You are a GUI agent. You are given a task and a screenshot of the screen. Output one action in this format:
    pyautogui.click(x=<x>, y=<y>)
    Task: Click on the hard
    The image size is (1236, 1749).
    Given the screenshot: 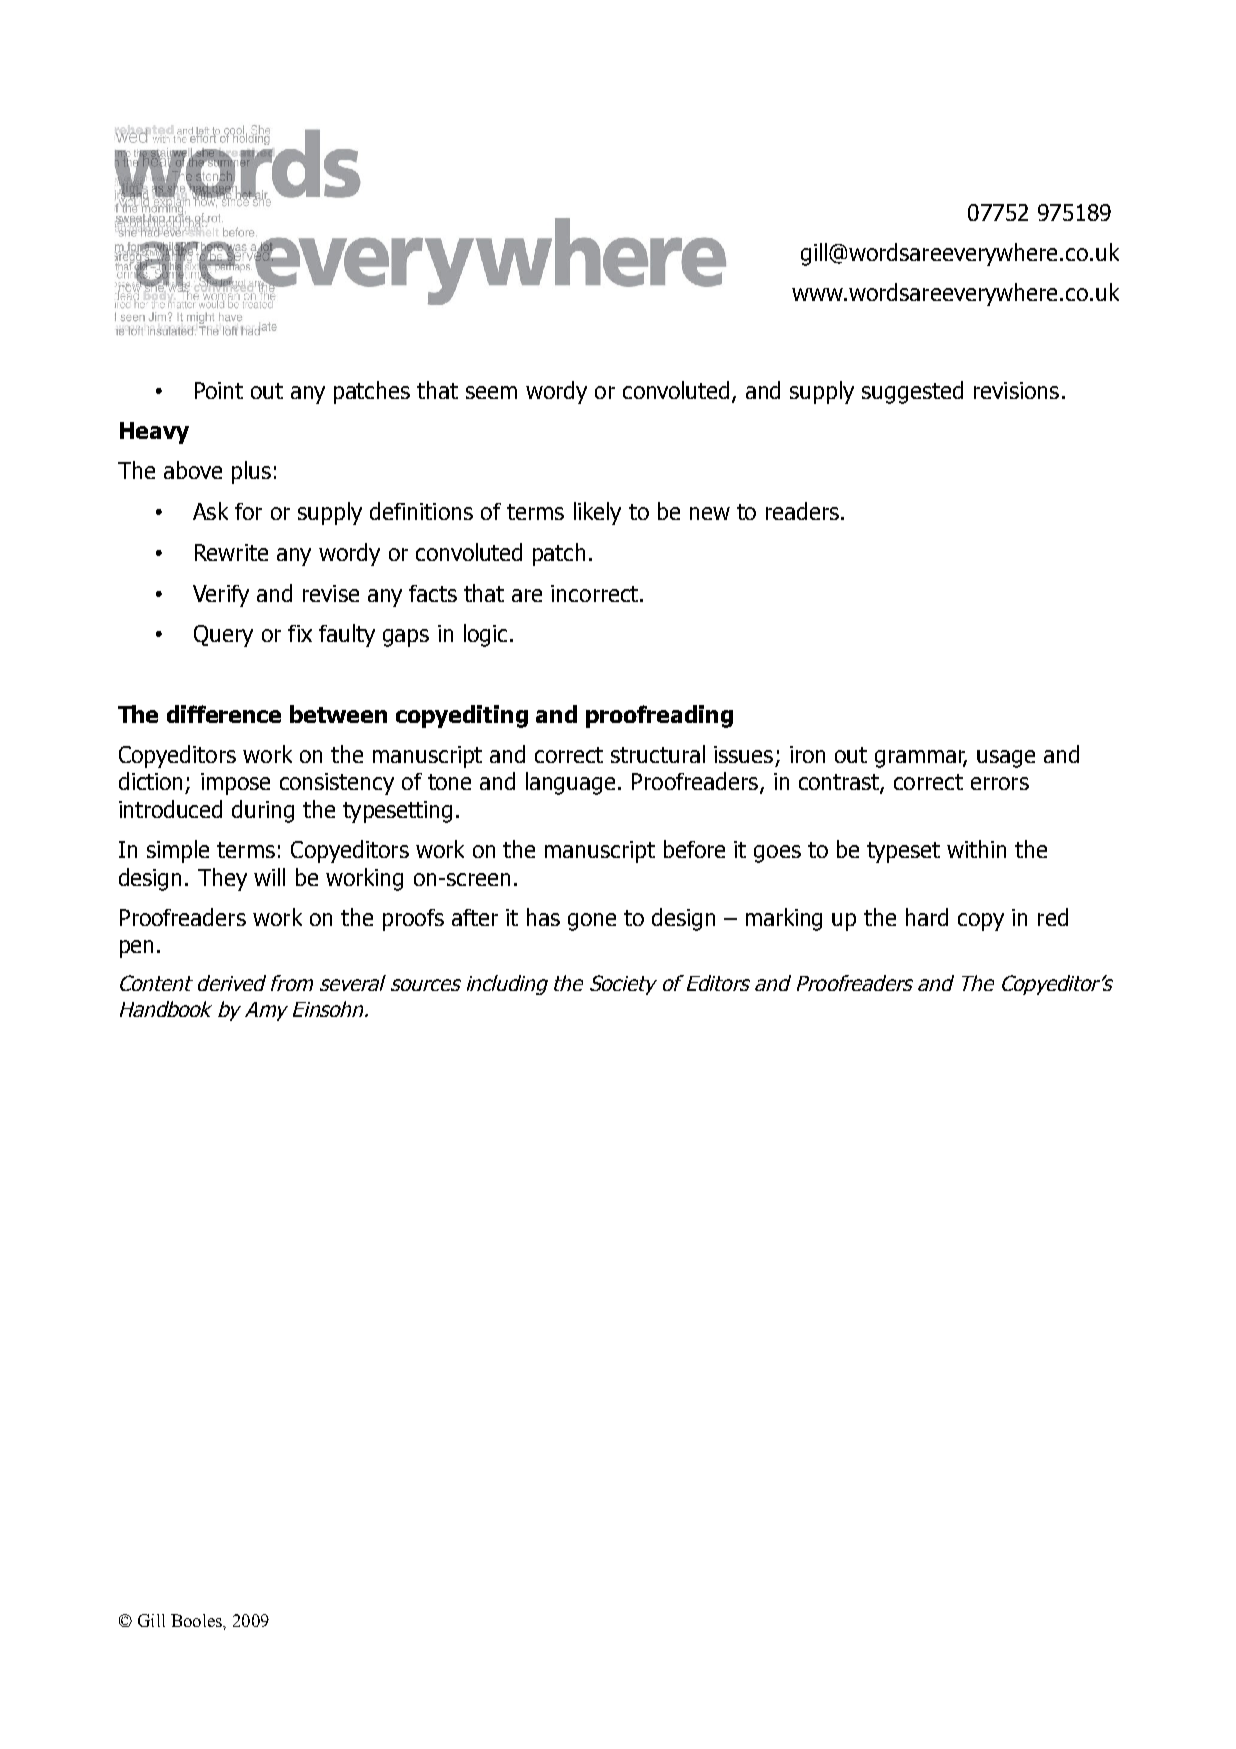 What is the action you would take?
    pyautogui.click(x=927, y=917)
